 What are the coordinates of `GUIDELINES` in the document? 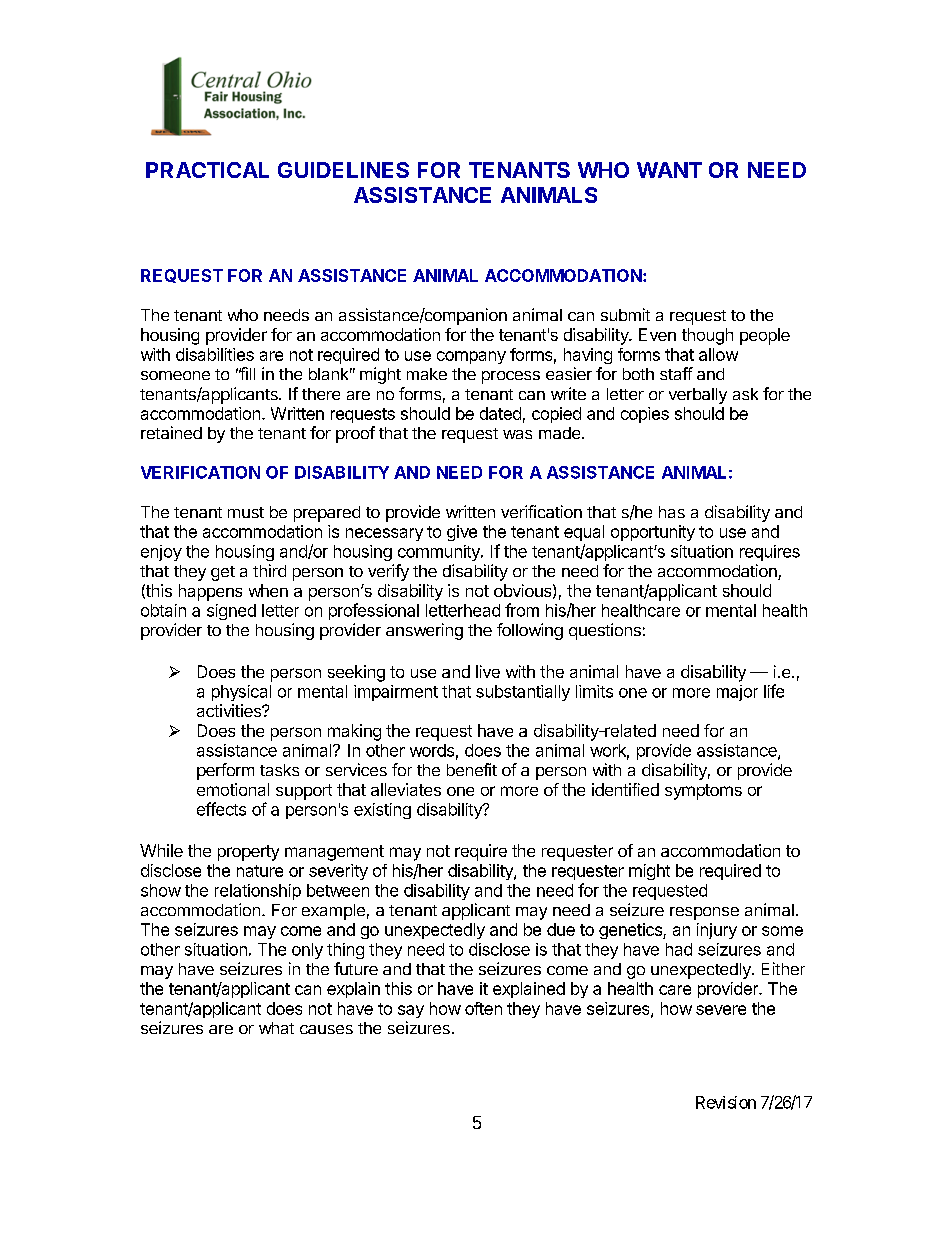 It's located at (343, 170).
